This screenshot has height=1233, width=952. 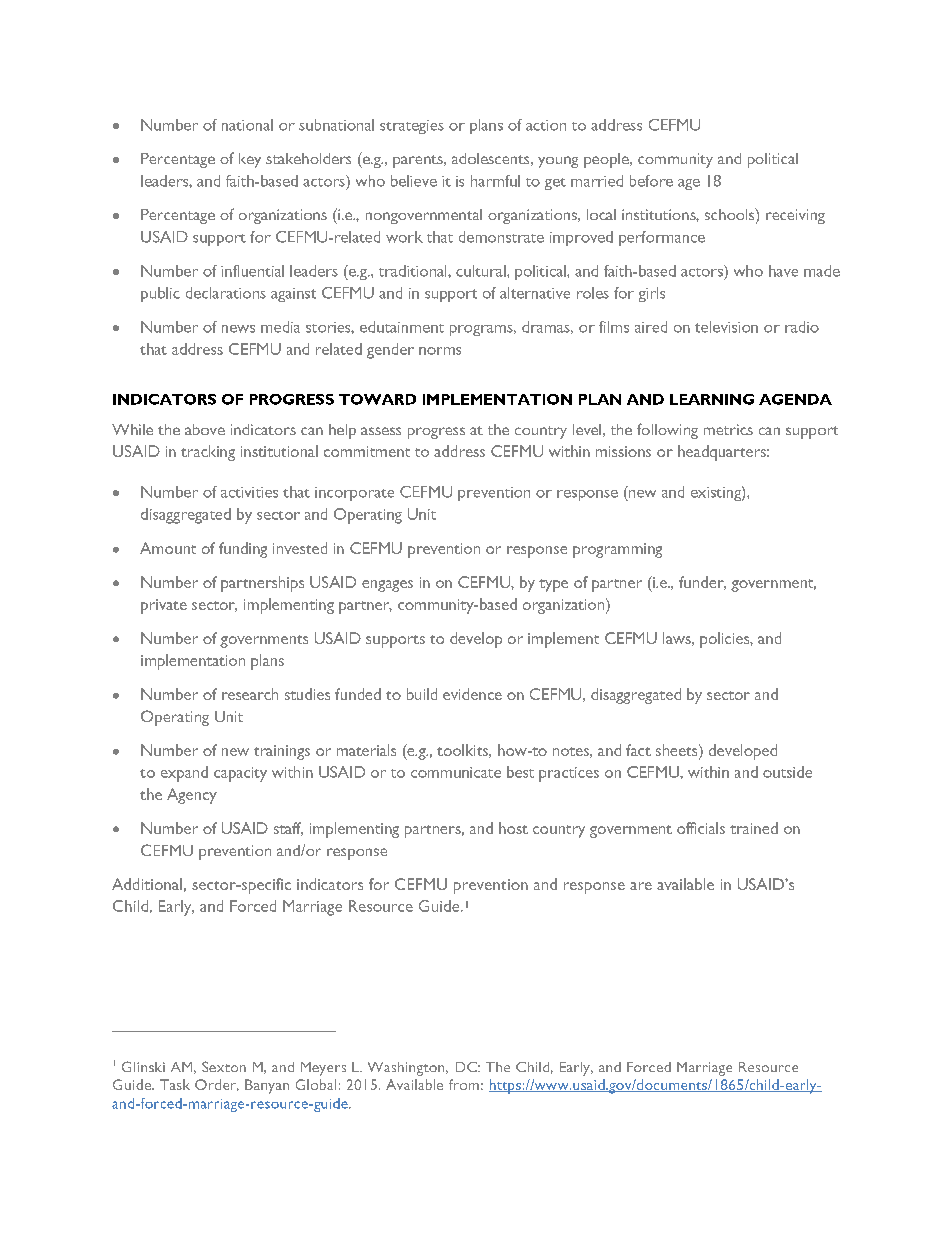 What do you see at coordinates (224, 1066) in the screenshot?
I see `Sexton` at bounding box center [224, 1066].
